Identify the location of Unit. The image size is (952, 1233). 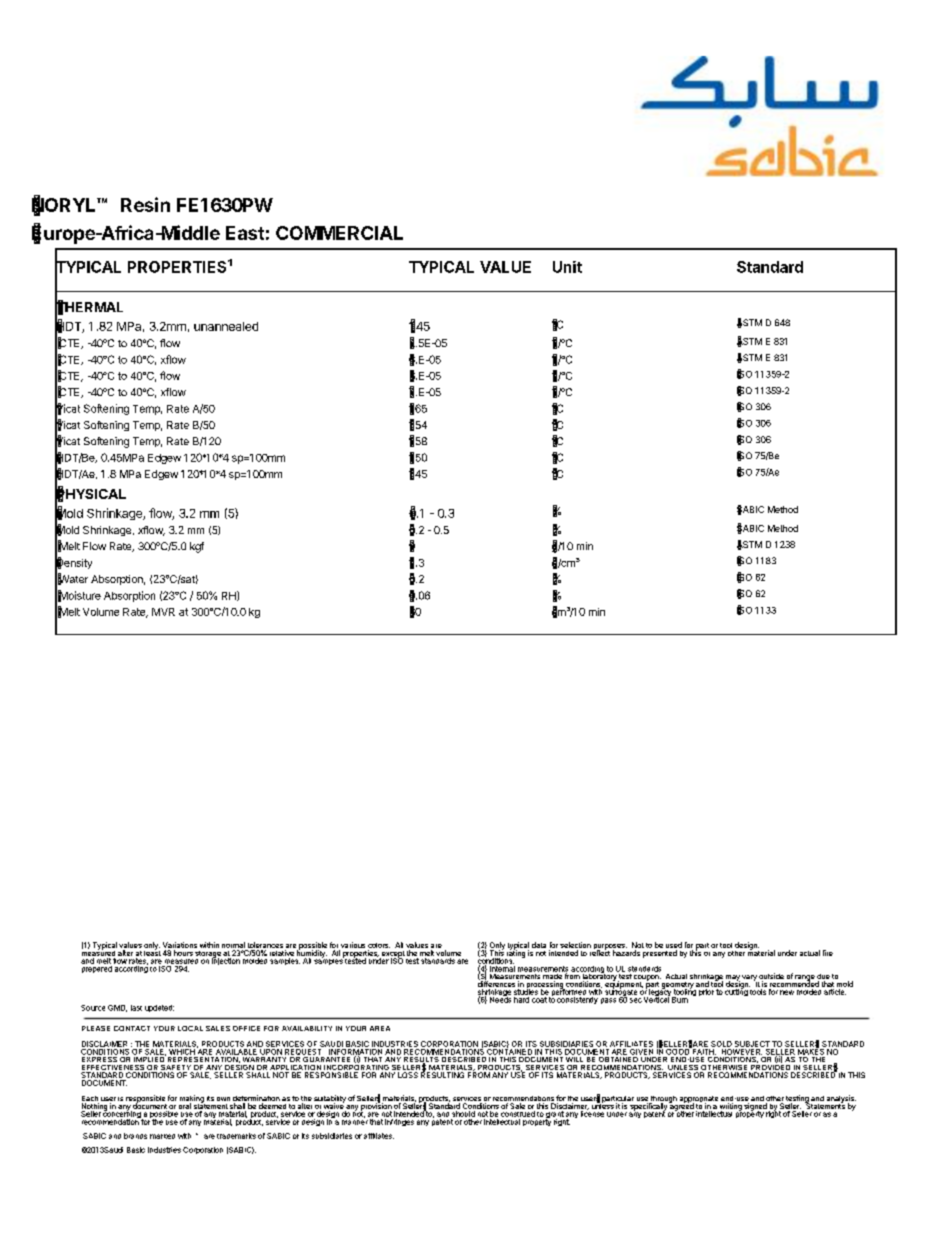
(567, 267).
